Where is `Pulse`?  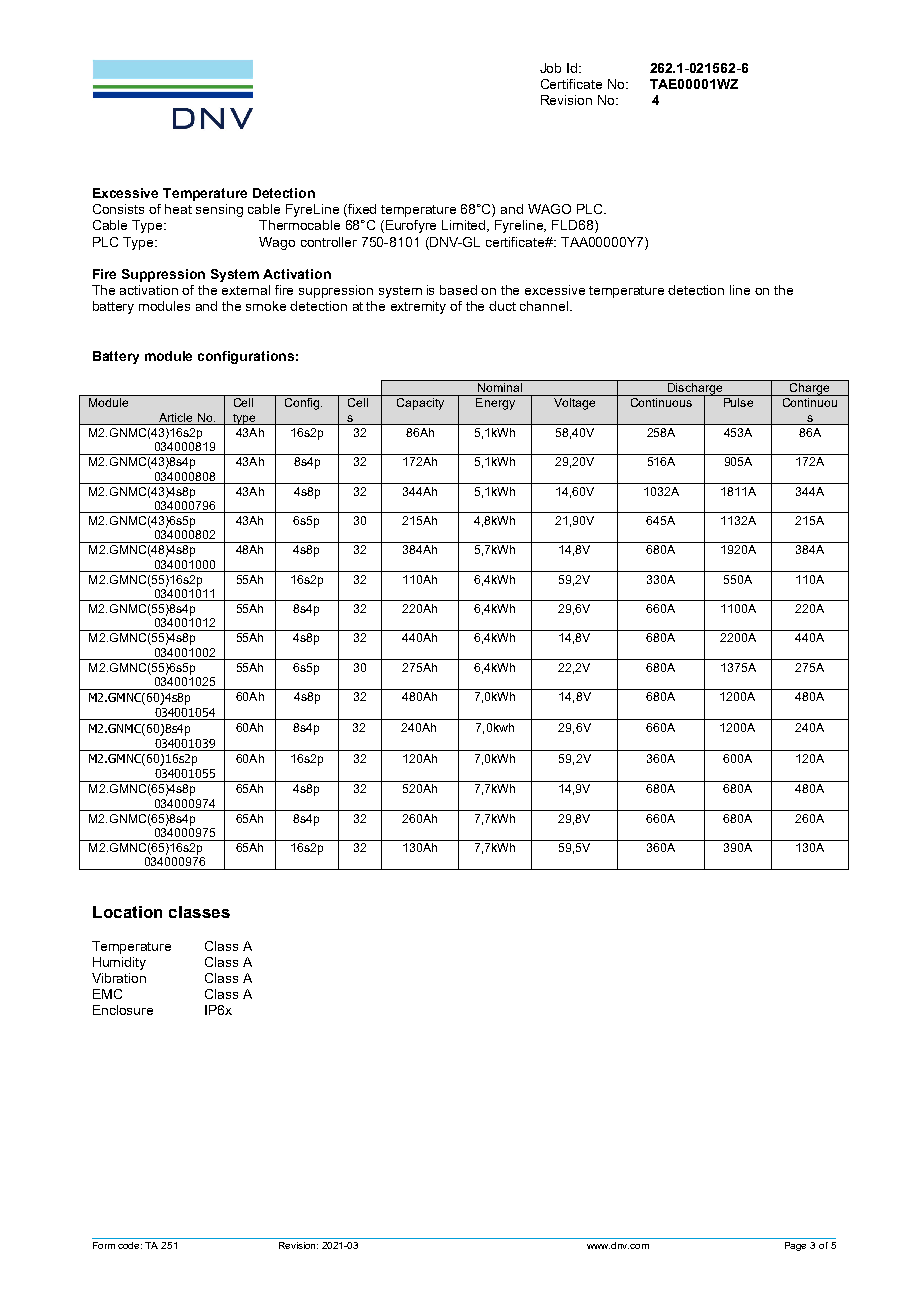
Pulse is located at coordinates (738, 402).
